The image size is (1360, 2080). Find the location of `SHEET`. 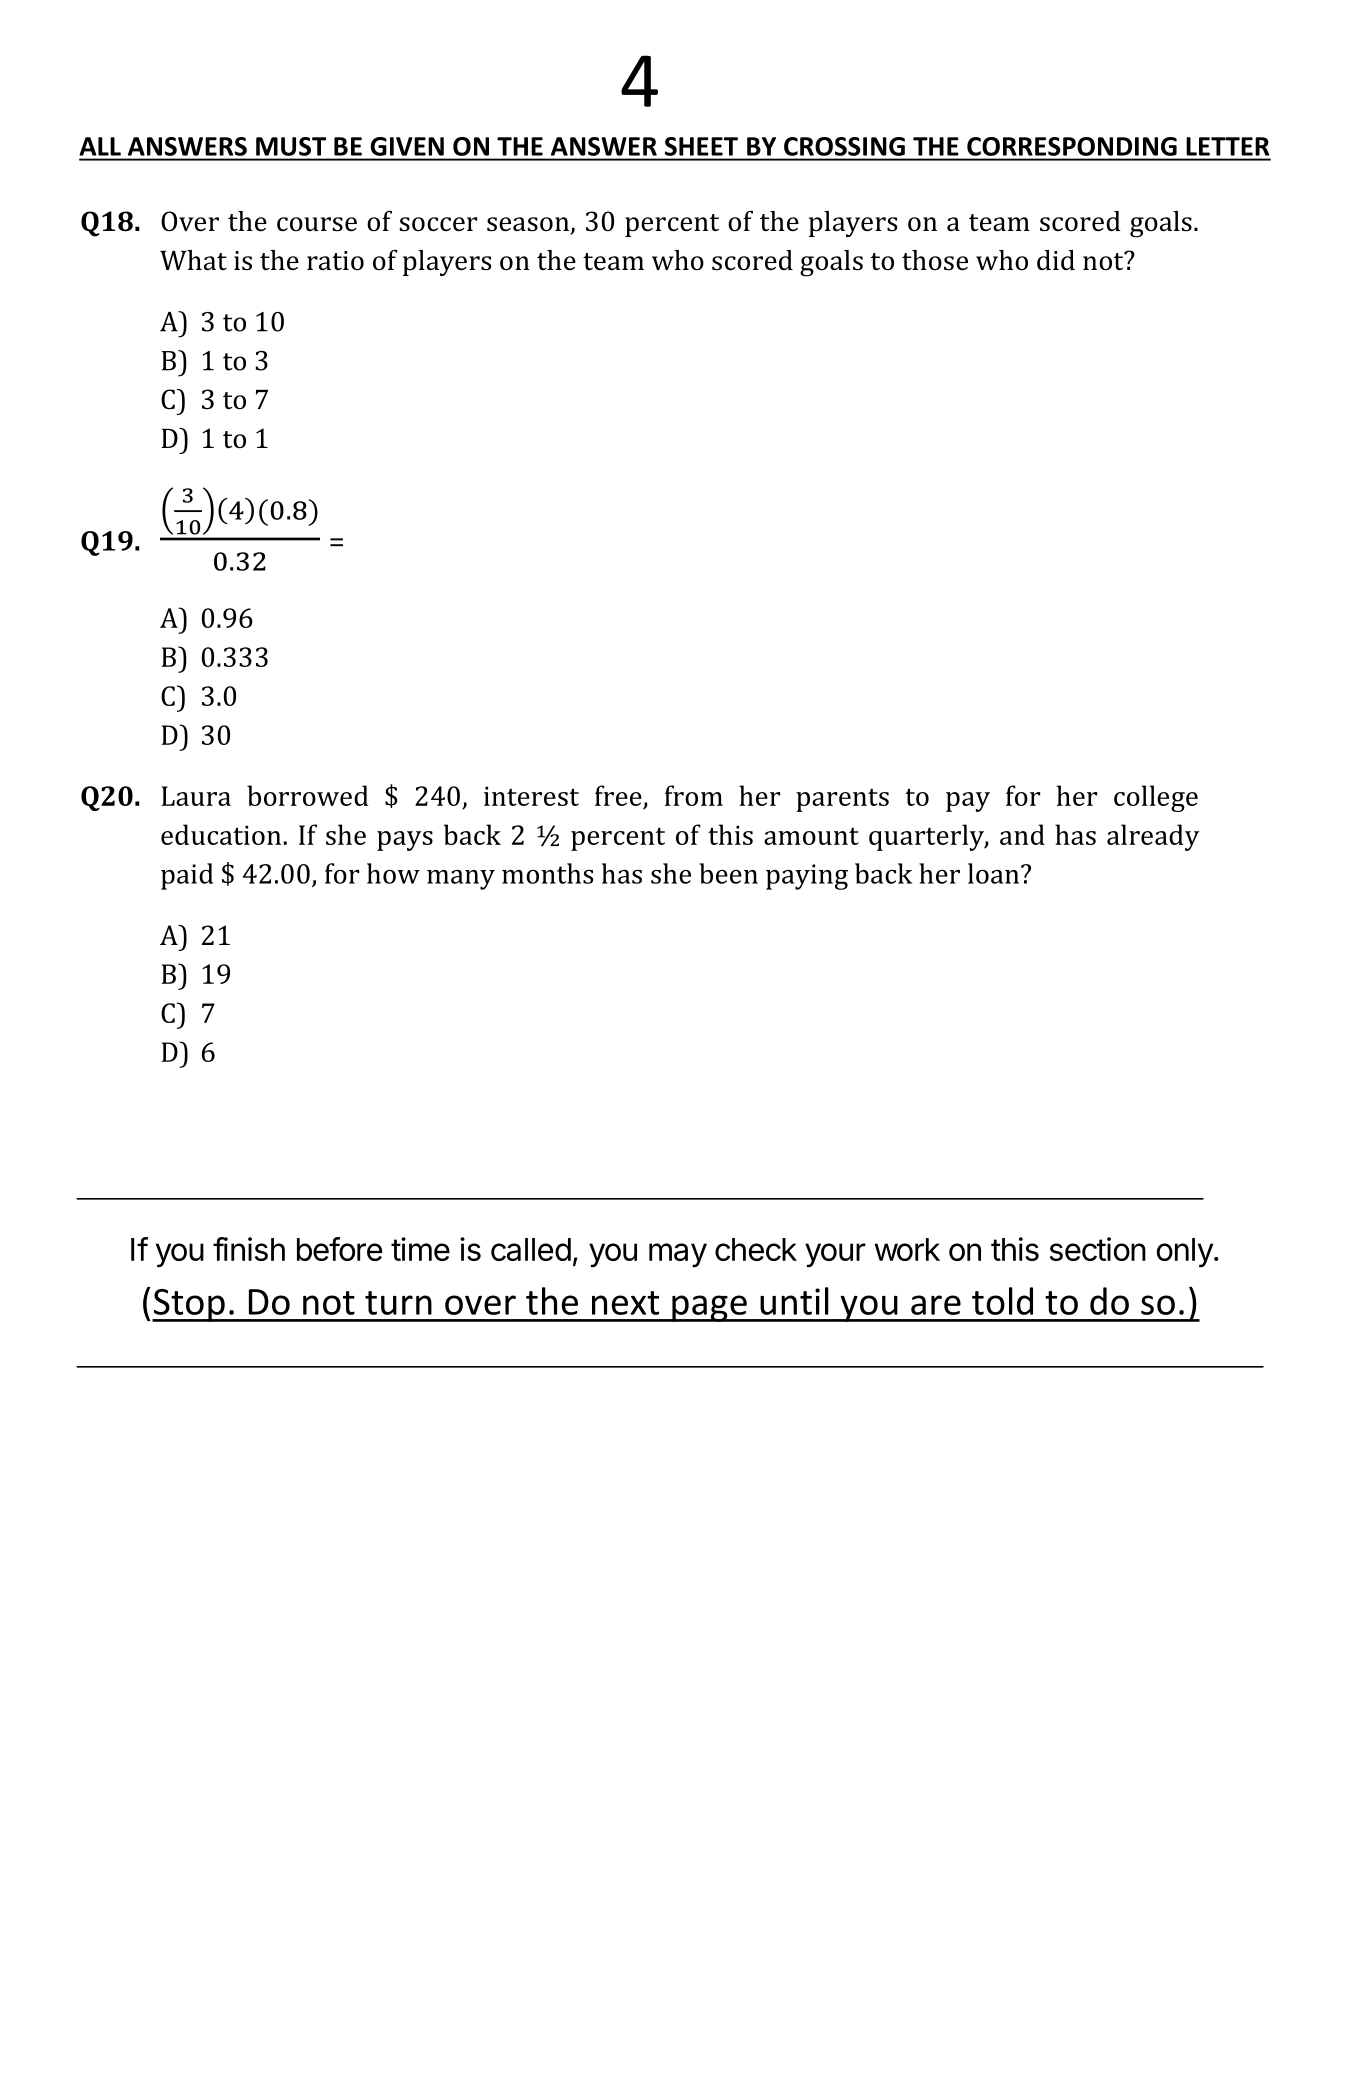

SHEET is located at coordinates (701, 146).
